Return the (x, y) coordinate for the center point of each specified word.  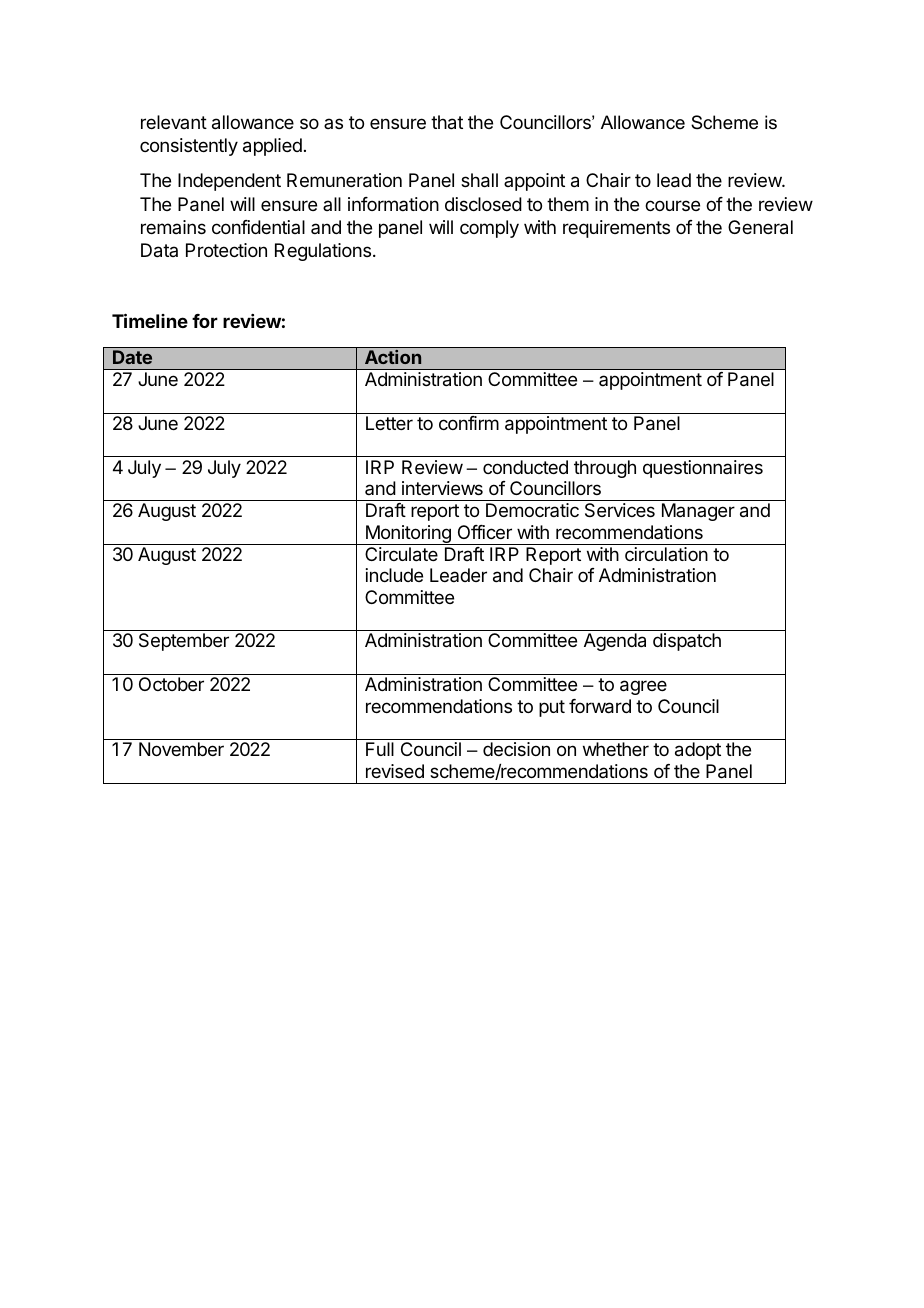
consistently (189, 147)
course (672, 205)
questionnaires (703, 469)
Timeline (150, 320)
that (447, 122)
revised (395, 771)
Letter (389, 423)
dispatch (687, 642)
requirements (616, 229)
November (181, 749)
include (394, 575)
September (184, 642)
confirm (469, 423)
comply (489, 229)
